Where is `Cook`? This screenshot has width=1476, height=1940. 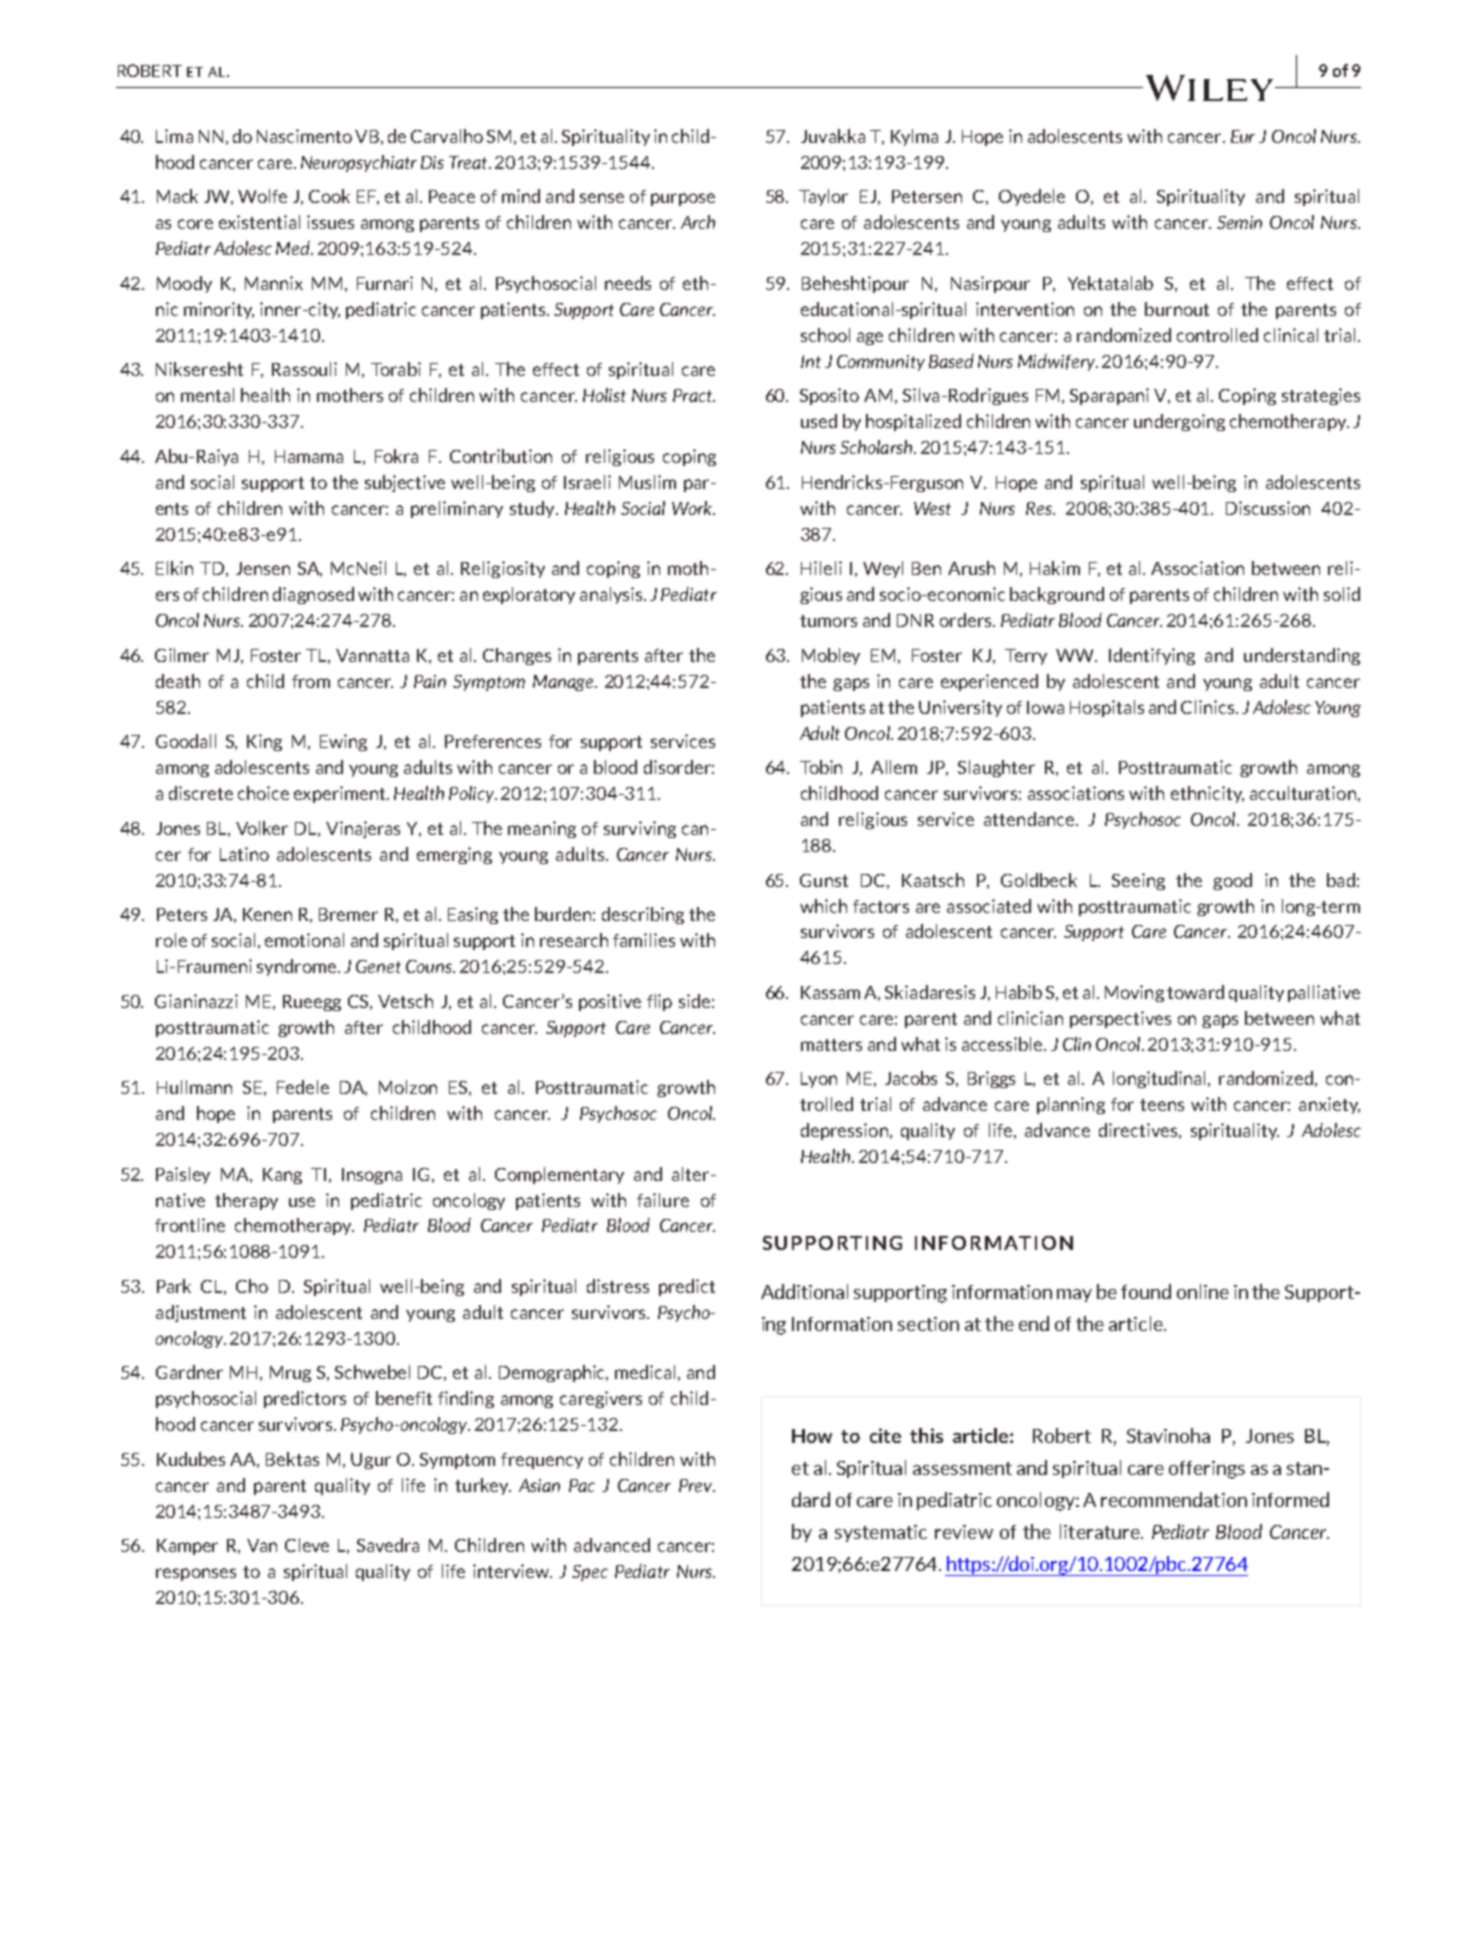
Cook is located at coordinates (329, 196).
